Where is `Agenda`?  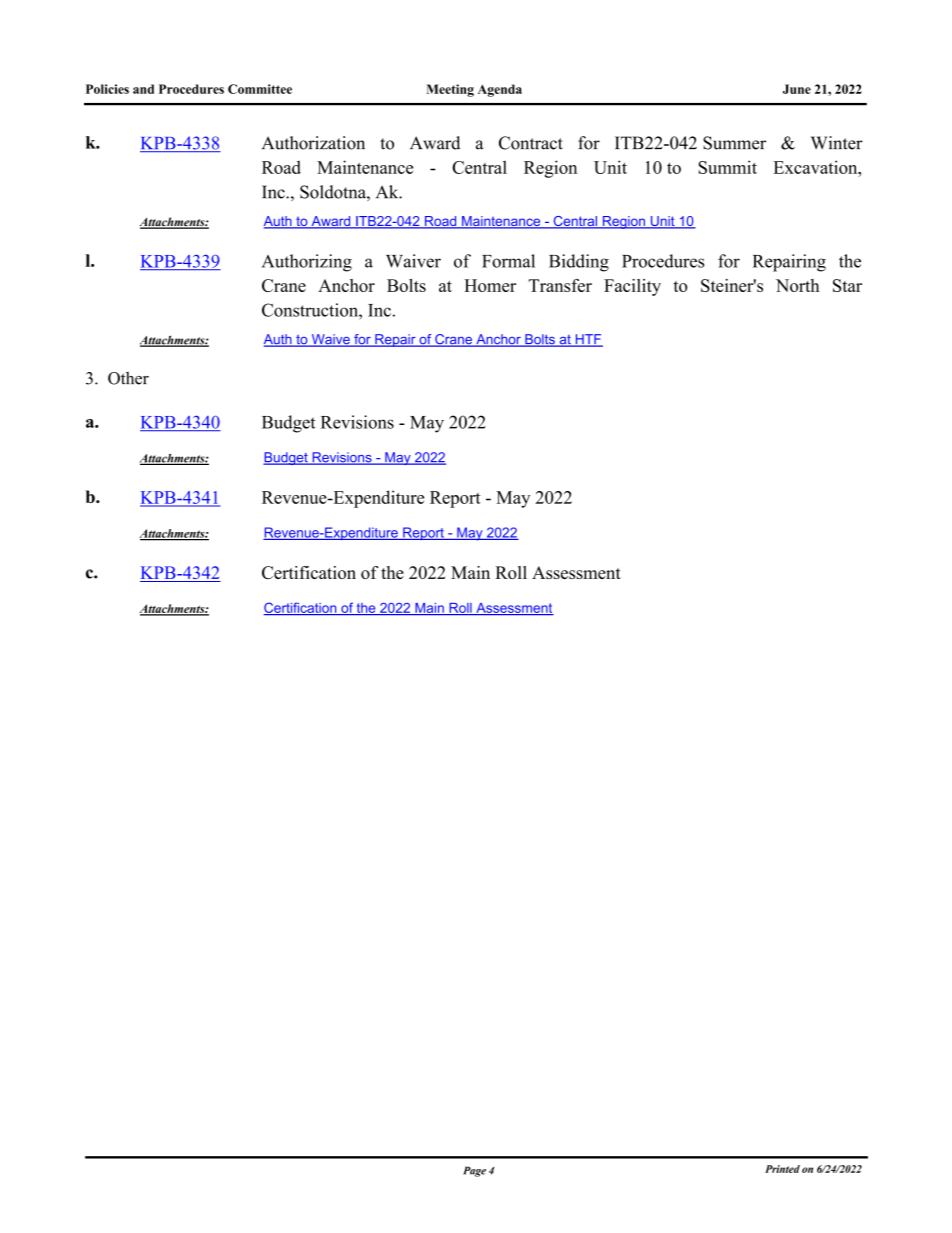 Agenda is located at coordinates (500, 90).
